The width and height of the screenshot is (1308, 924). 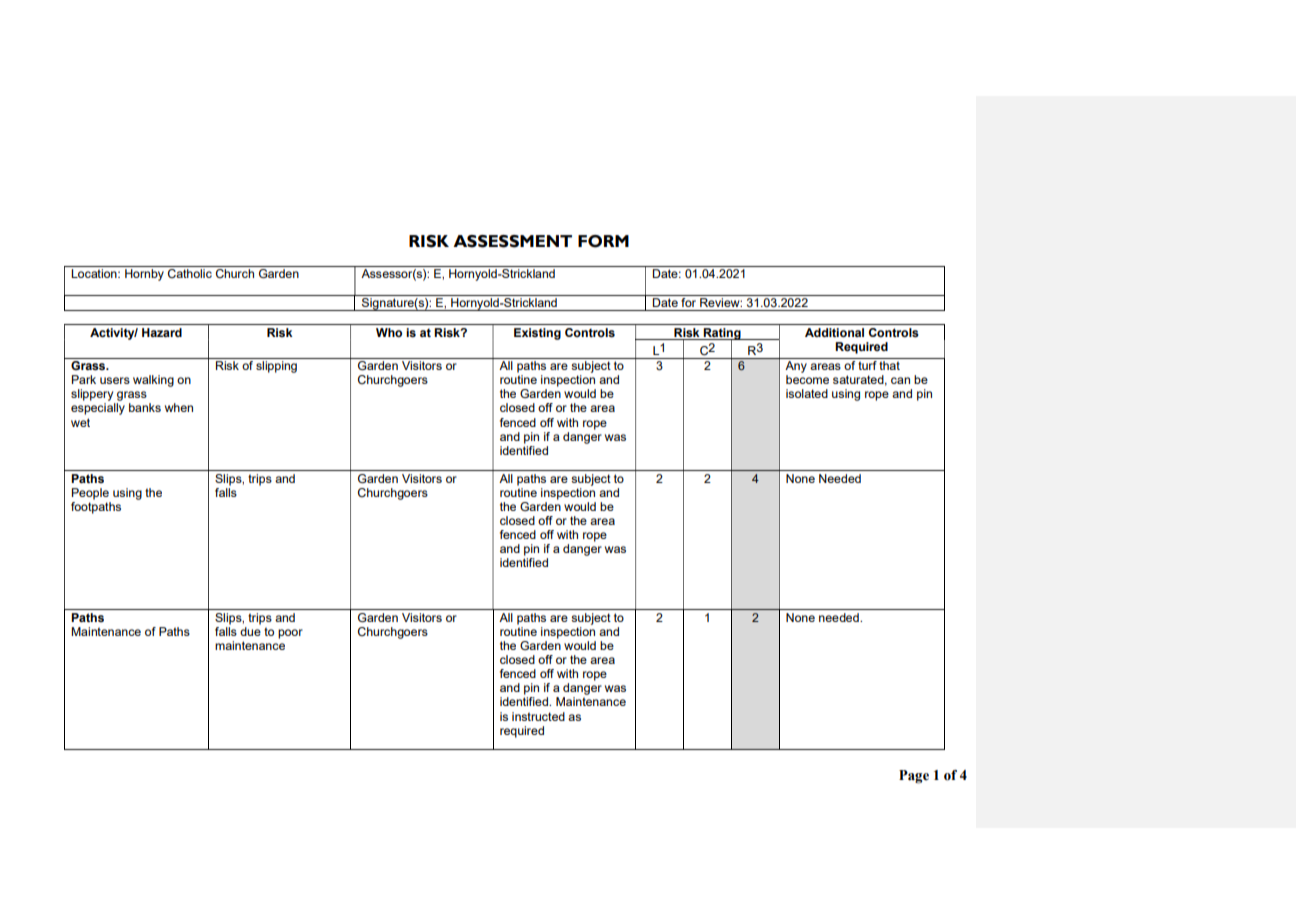 I want to click on due, so click(x=250, y=631).
